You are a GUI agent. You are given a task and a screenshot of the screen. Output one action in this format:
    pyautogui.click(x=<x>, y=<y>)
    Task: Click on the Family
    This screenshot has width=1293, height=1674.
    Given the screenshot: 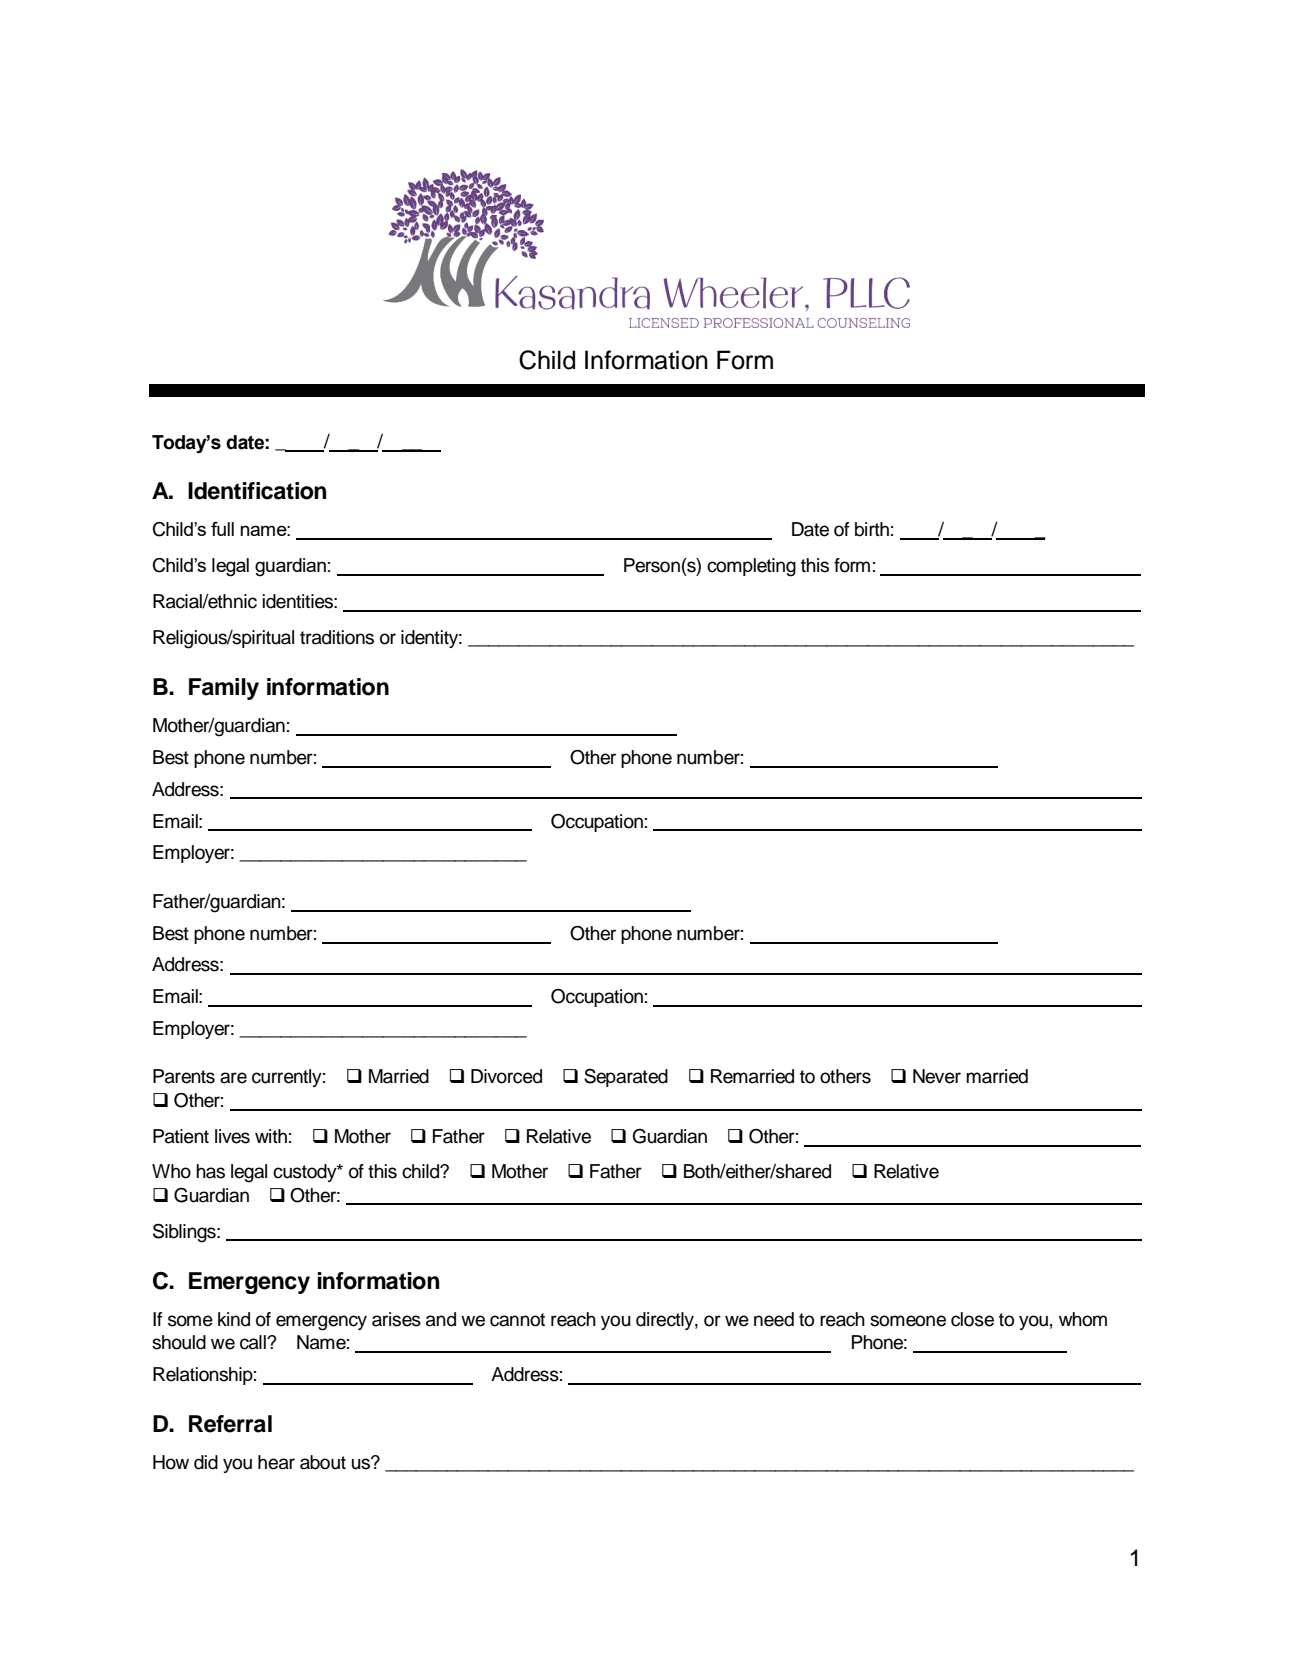 What is the action you would take?
    pyautogui.click(x=224, y=689)
